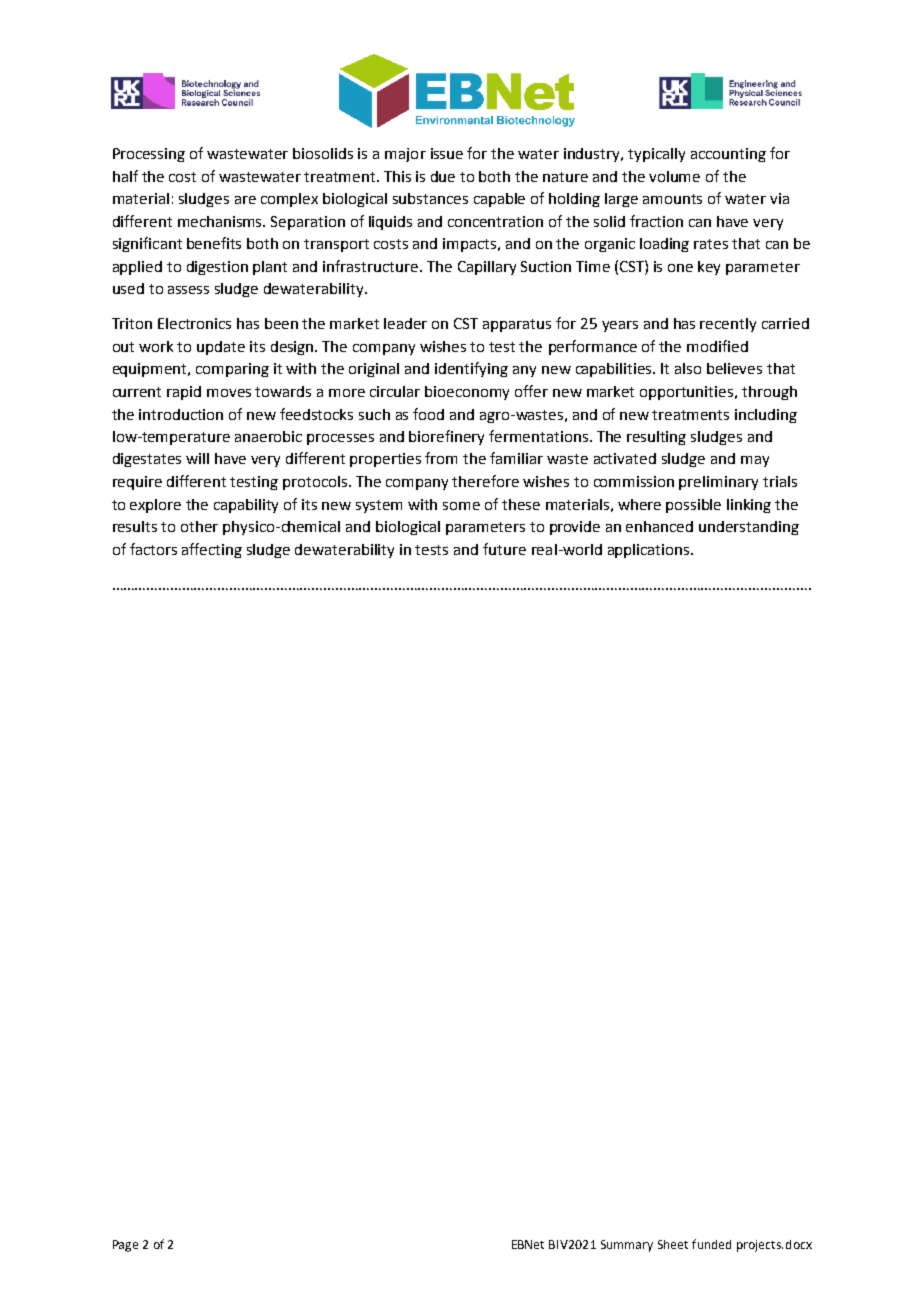  I want to click on Page, so click(125, 1246).
